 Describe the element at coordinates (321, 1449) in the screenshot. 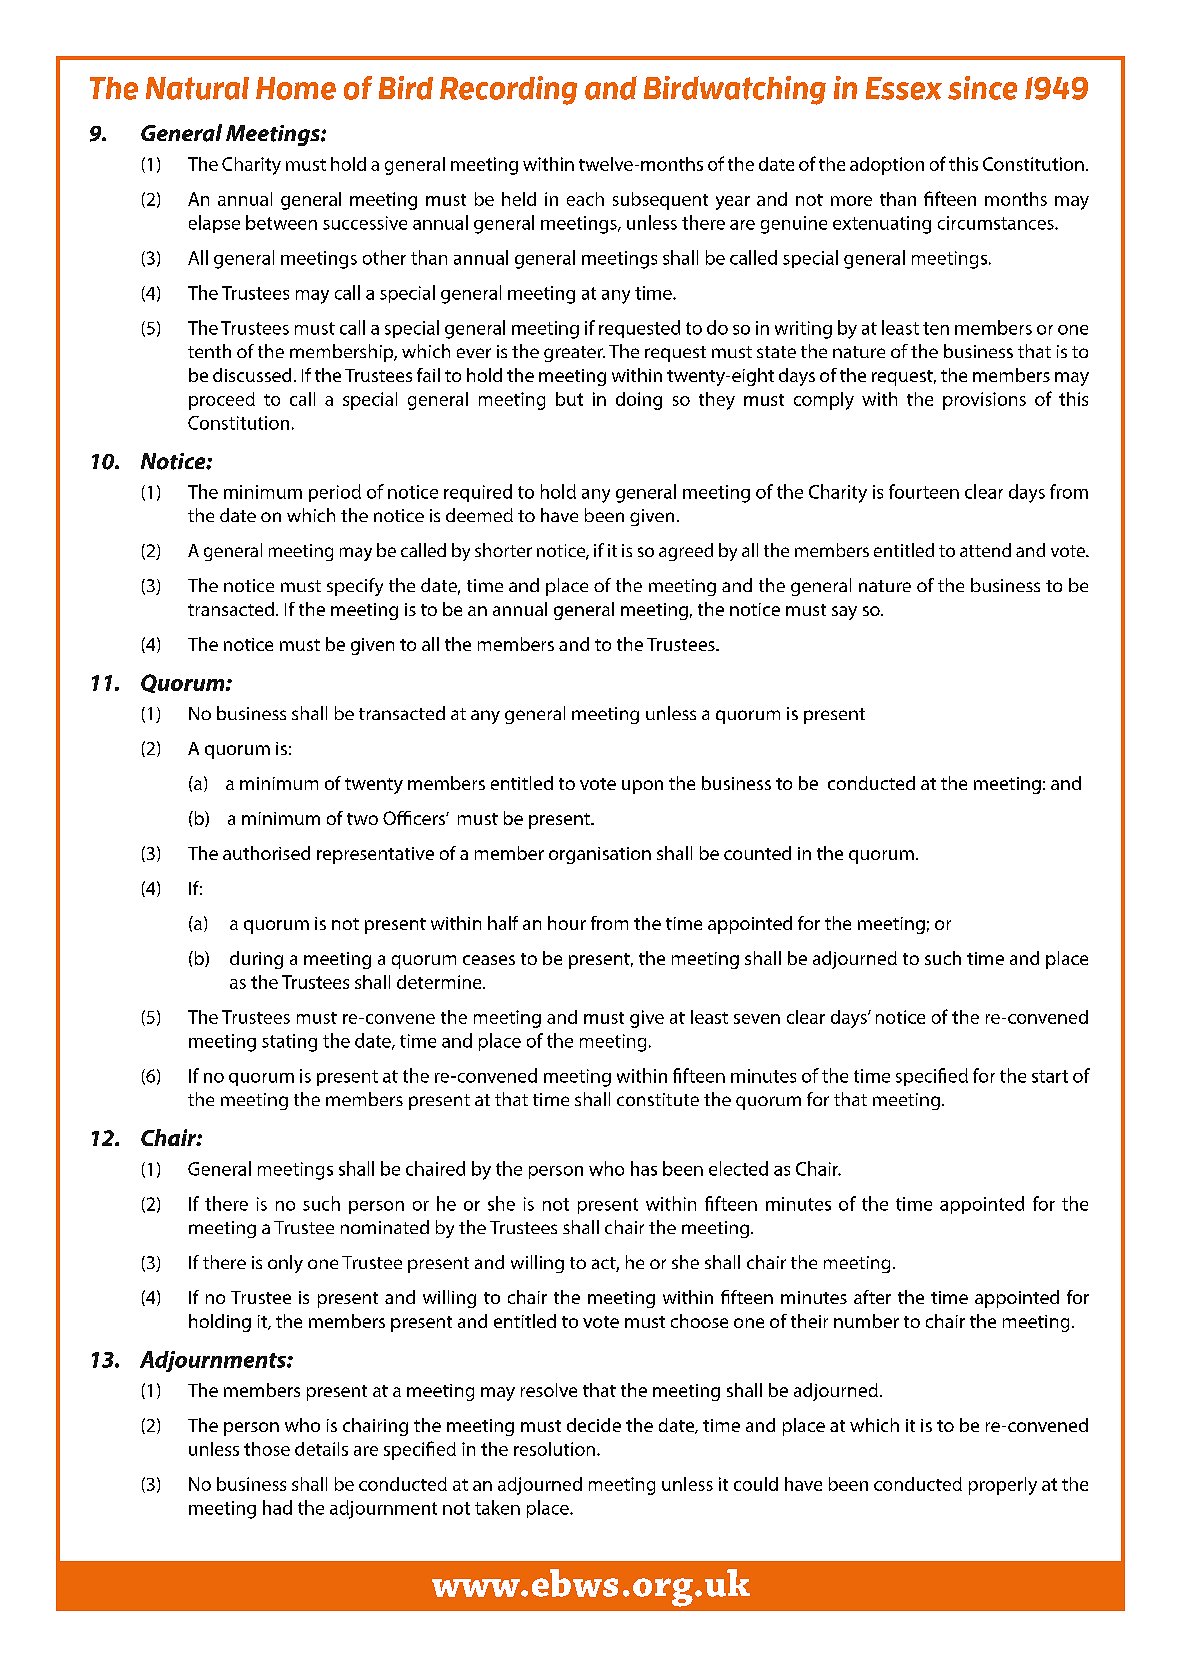

I see `details` at that location.
